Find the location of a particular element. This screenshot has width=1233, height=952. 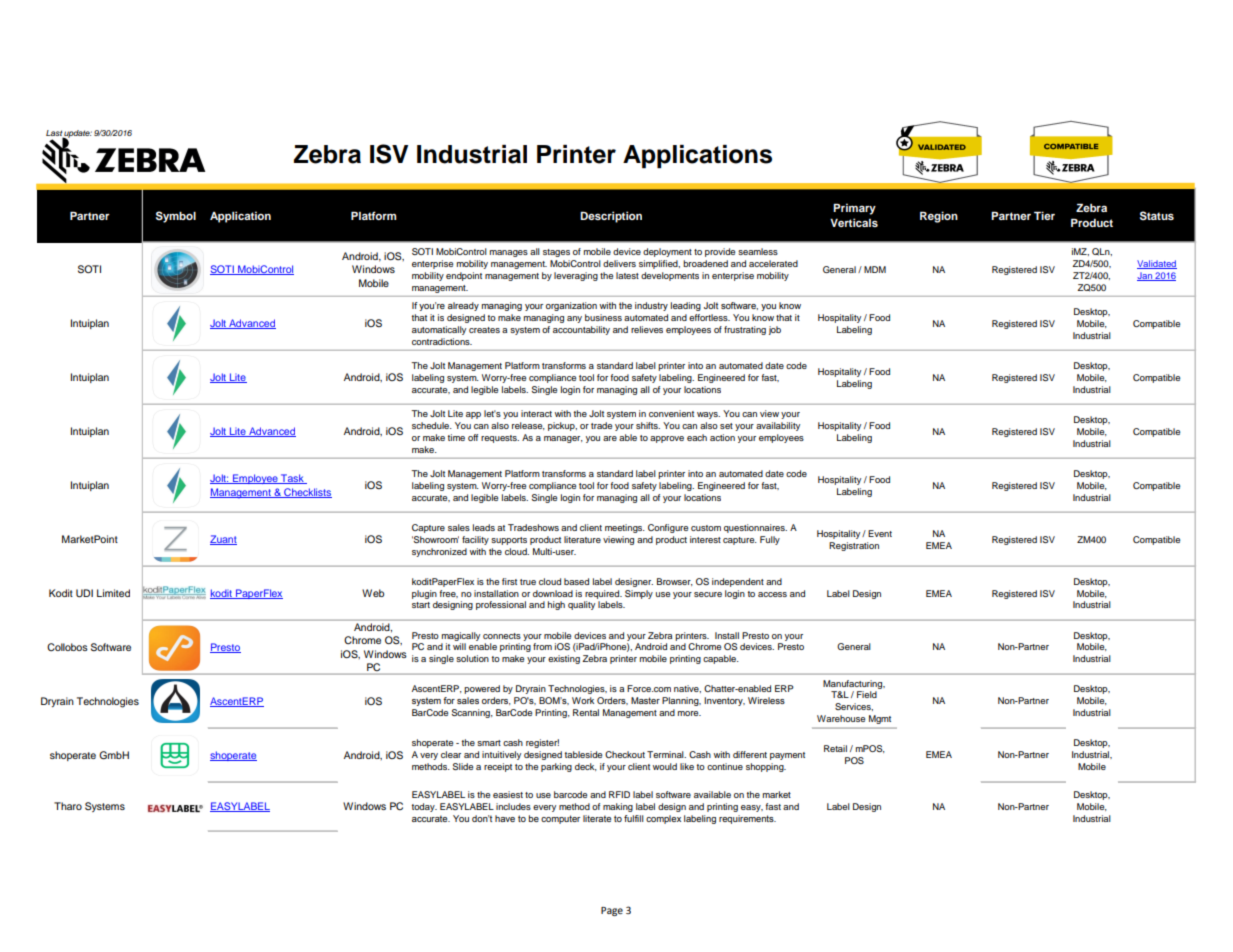

organization is located at coordinates (571, 306).
